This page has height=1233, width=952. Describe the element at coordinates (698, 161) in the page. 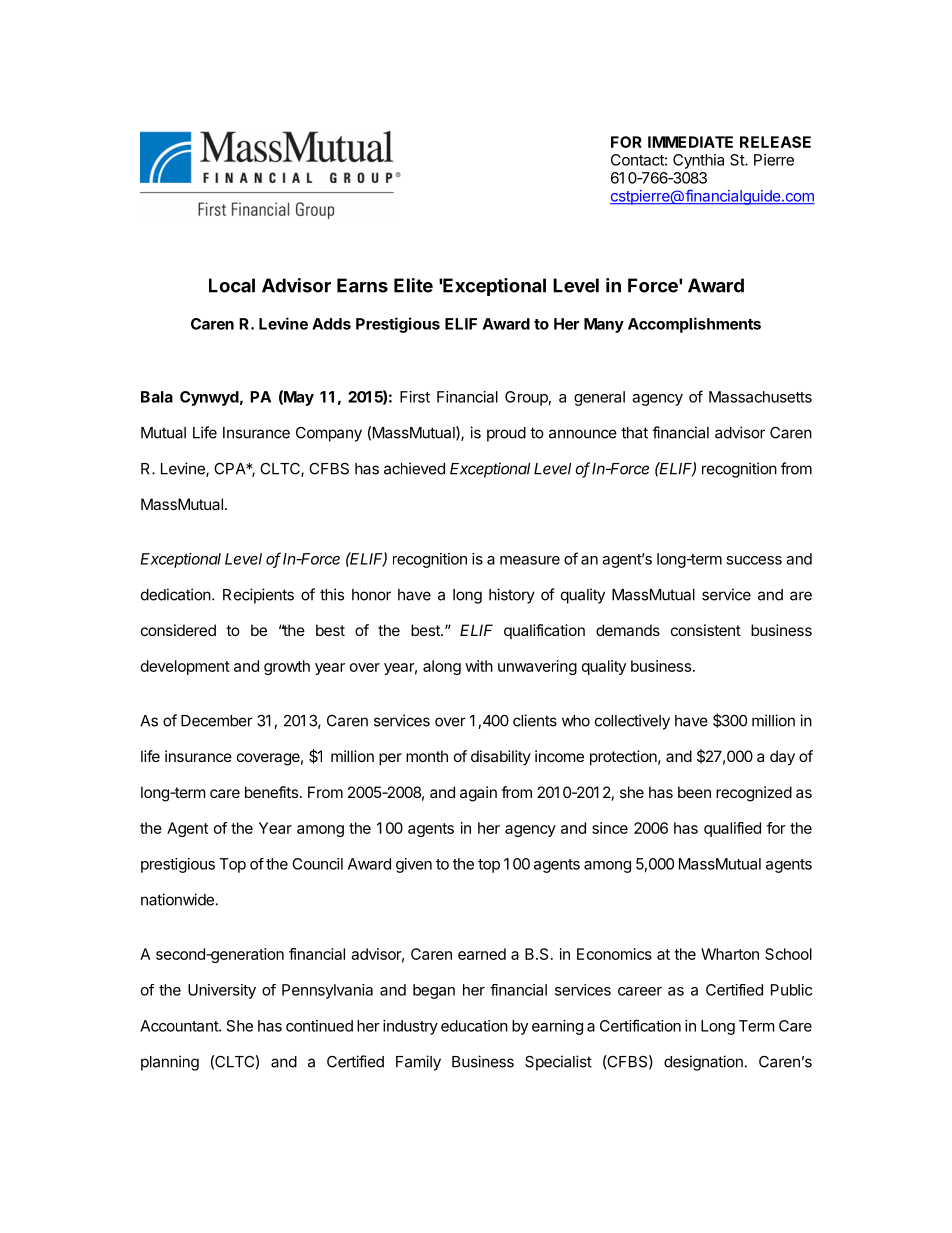

I see `Cynthia` at that location.
